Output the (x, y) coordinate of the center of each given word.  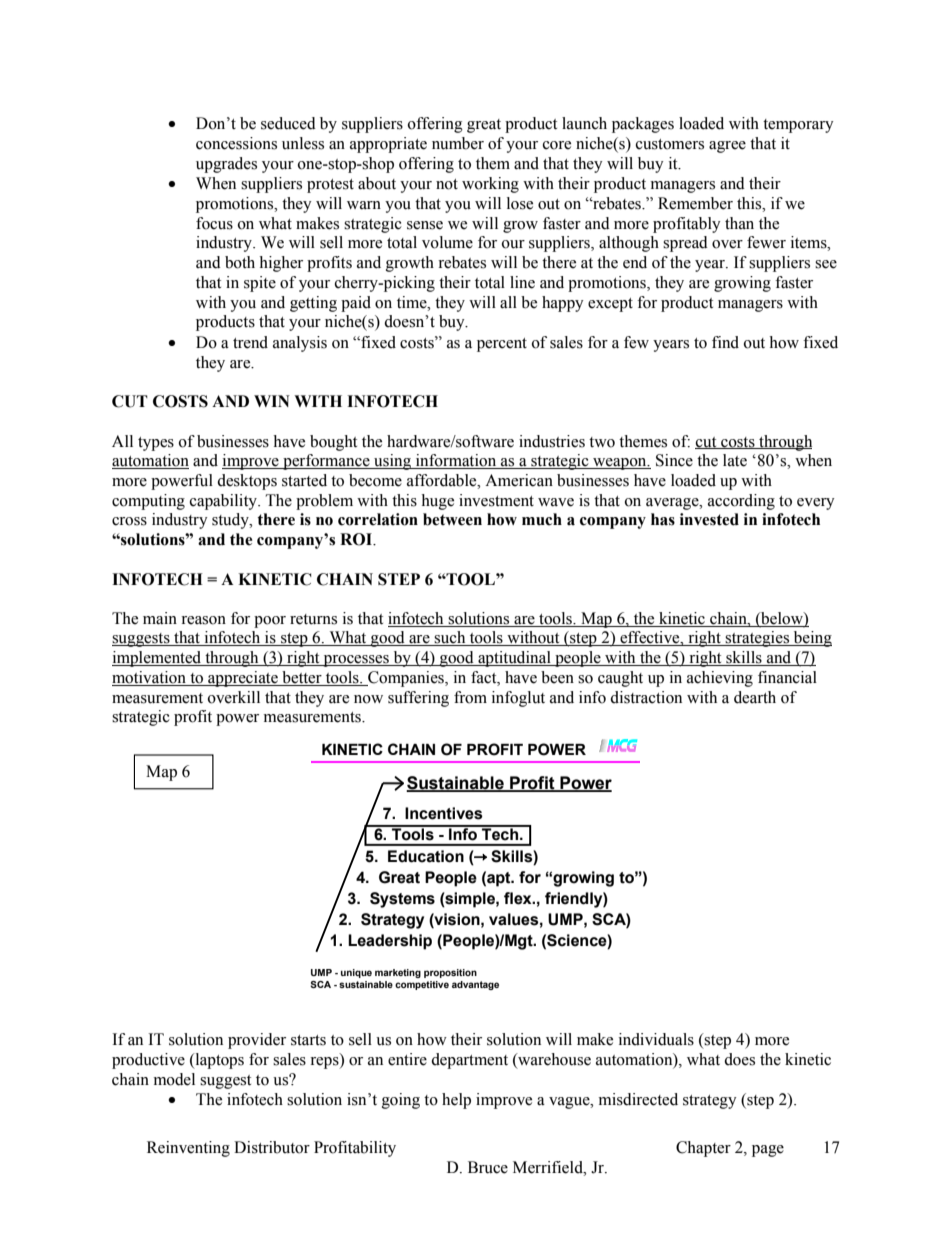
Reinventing (188, 1149)
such (450, 638)
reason (203, 620)
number (458, 143)
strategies (757, 639)
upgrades (226, 165)
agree (727, 147)
